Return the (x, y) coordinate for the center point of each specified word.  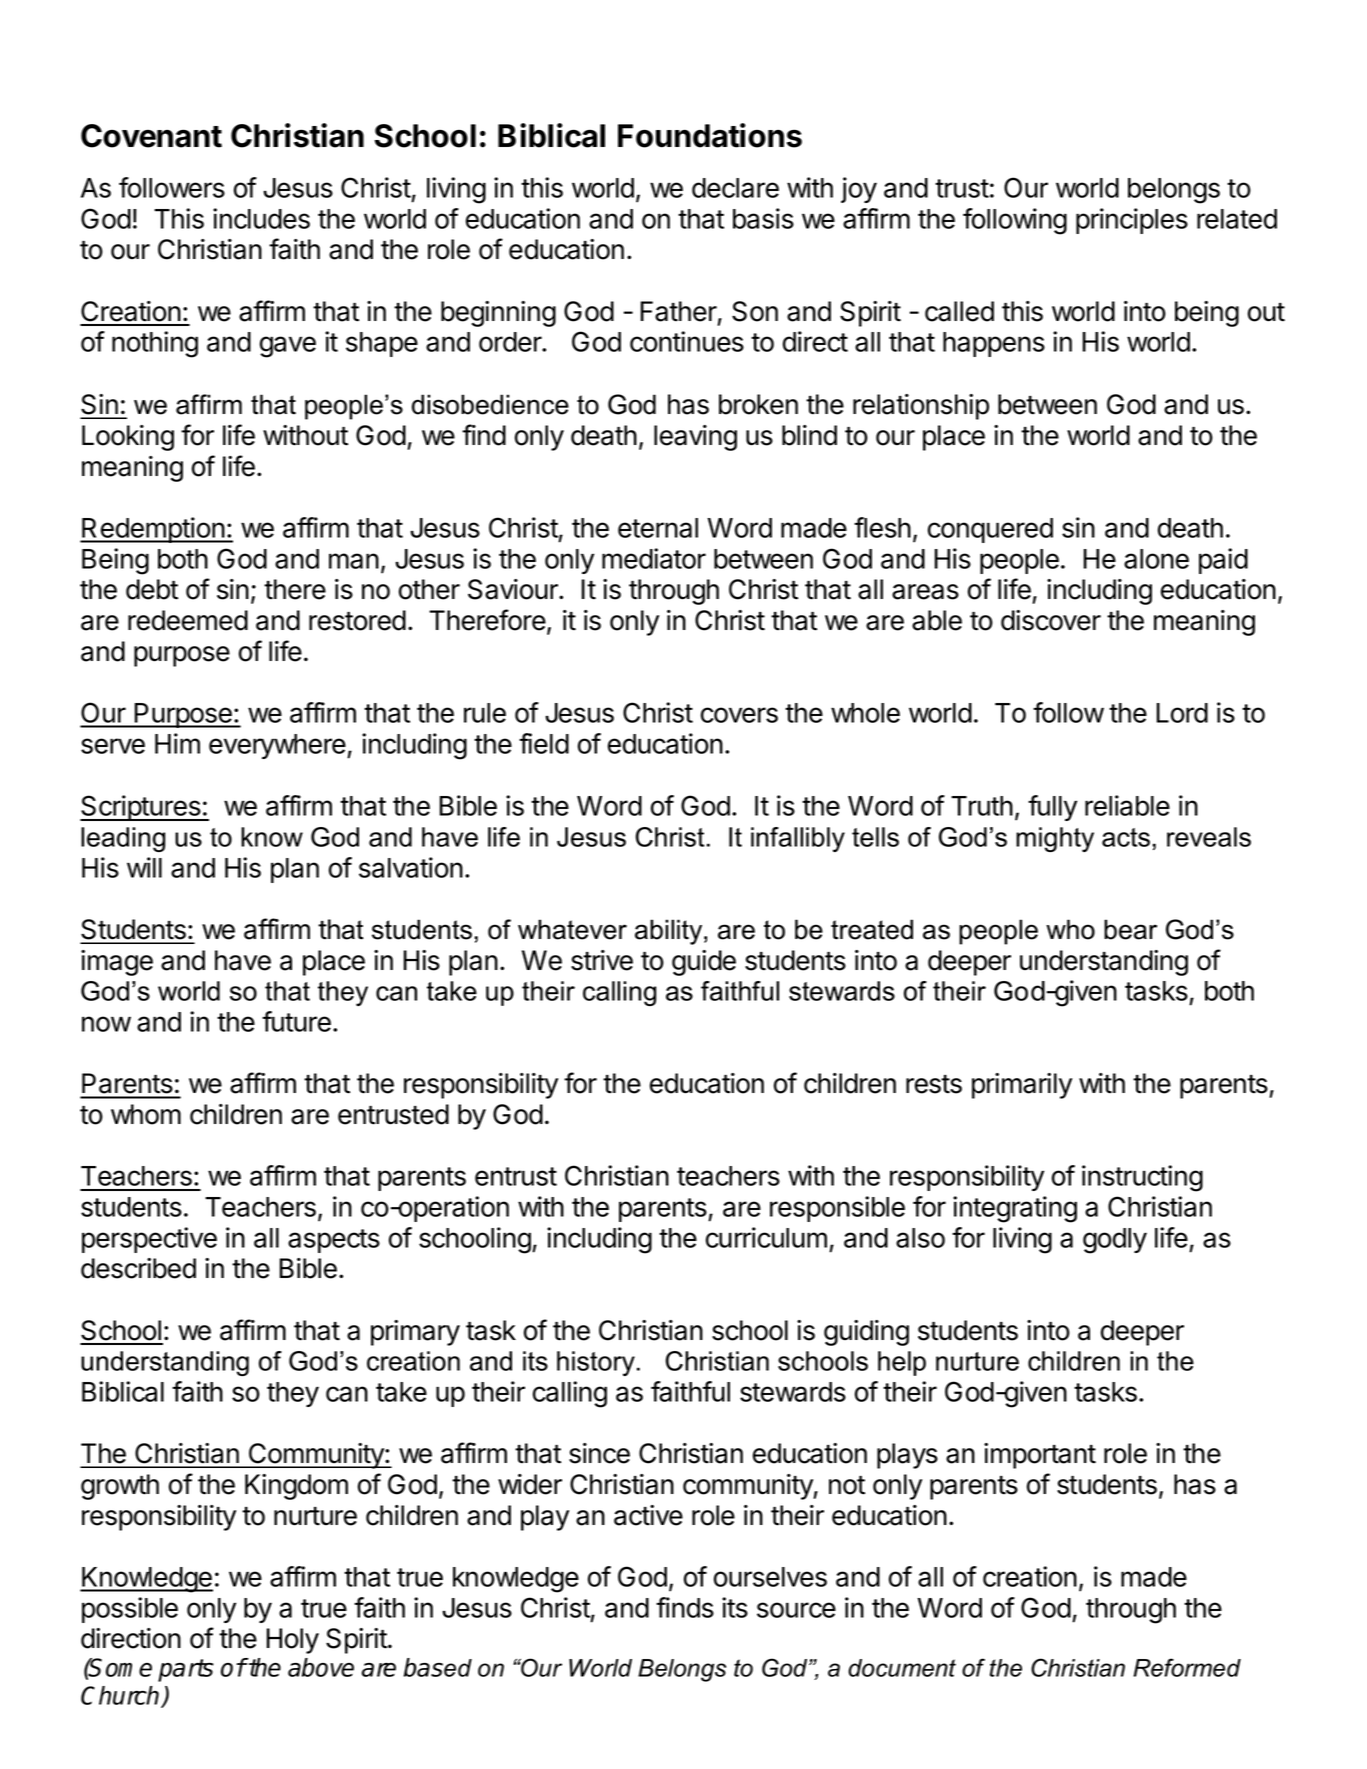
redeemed (188, 620)
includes (261, 218)
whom (146, 1114)
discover (1051, 620)
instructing (1142, 1178)
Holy (292, 1641)
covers (739, 715)
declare (735, 188)
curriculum (766, 1237)
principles (1132, 221)
